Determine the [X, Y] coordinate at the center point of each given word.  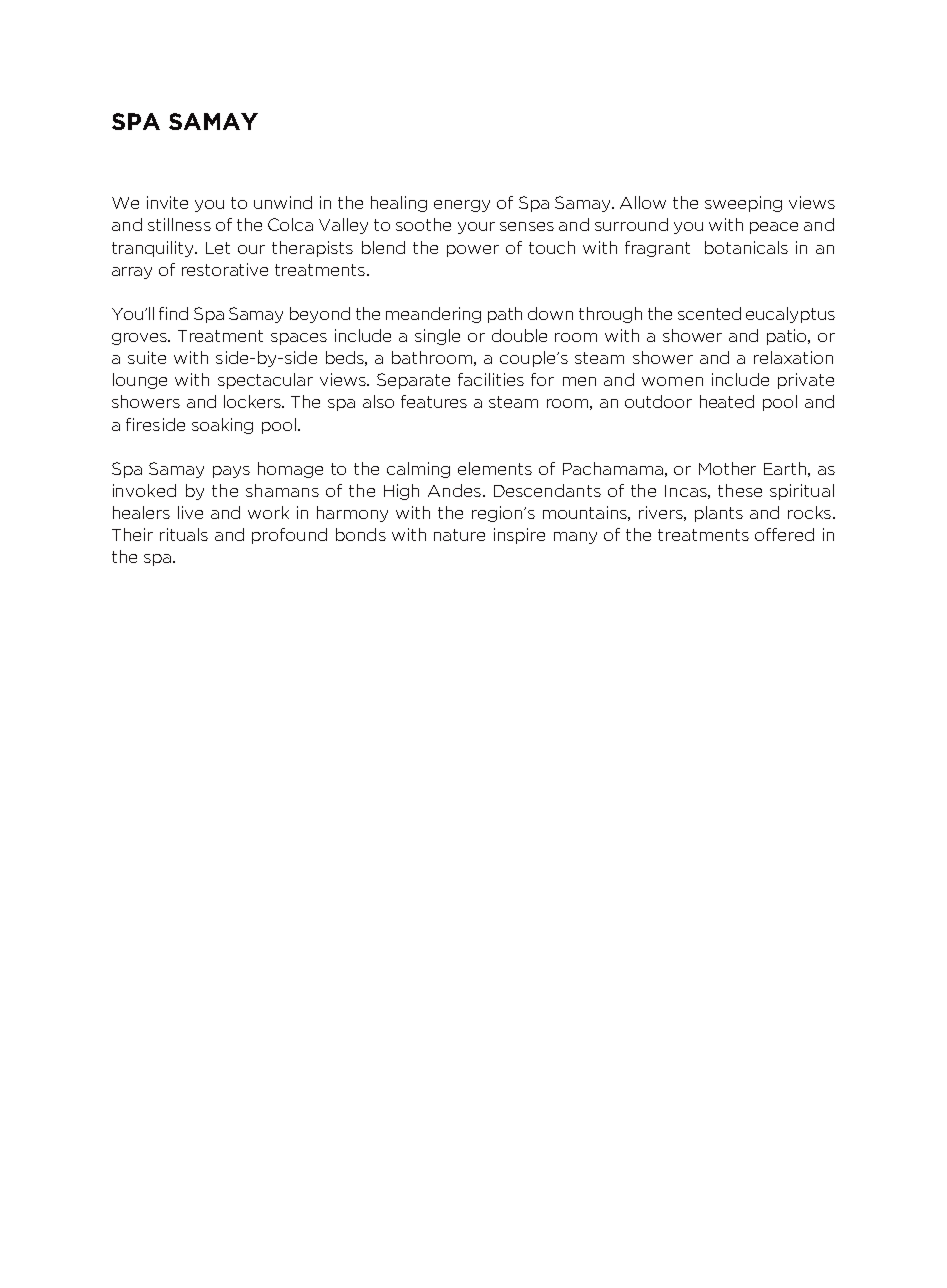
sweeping [743, 204]
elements [495, 468]
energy [462, 206]
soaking [222, 426]
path [505, 315]
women [672, 381]
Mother [727, 468]
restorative [225, 269]
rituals [184, 534]
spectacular [265, 381]
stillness [179, 224]
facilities [491, 379]
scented [709, 313]
